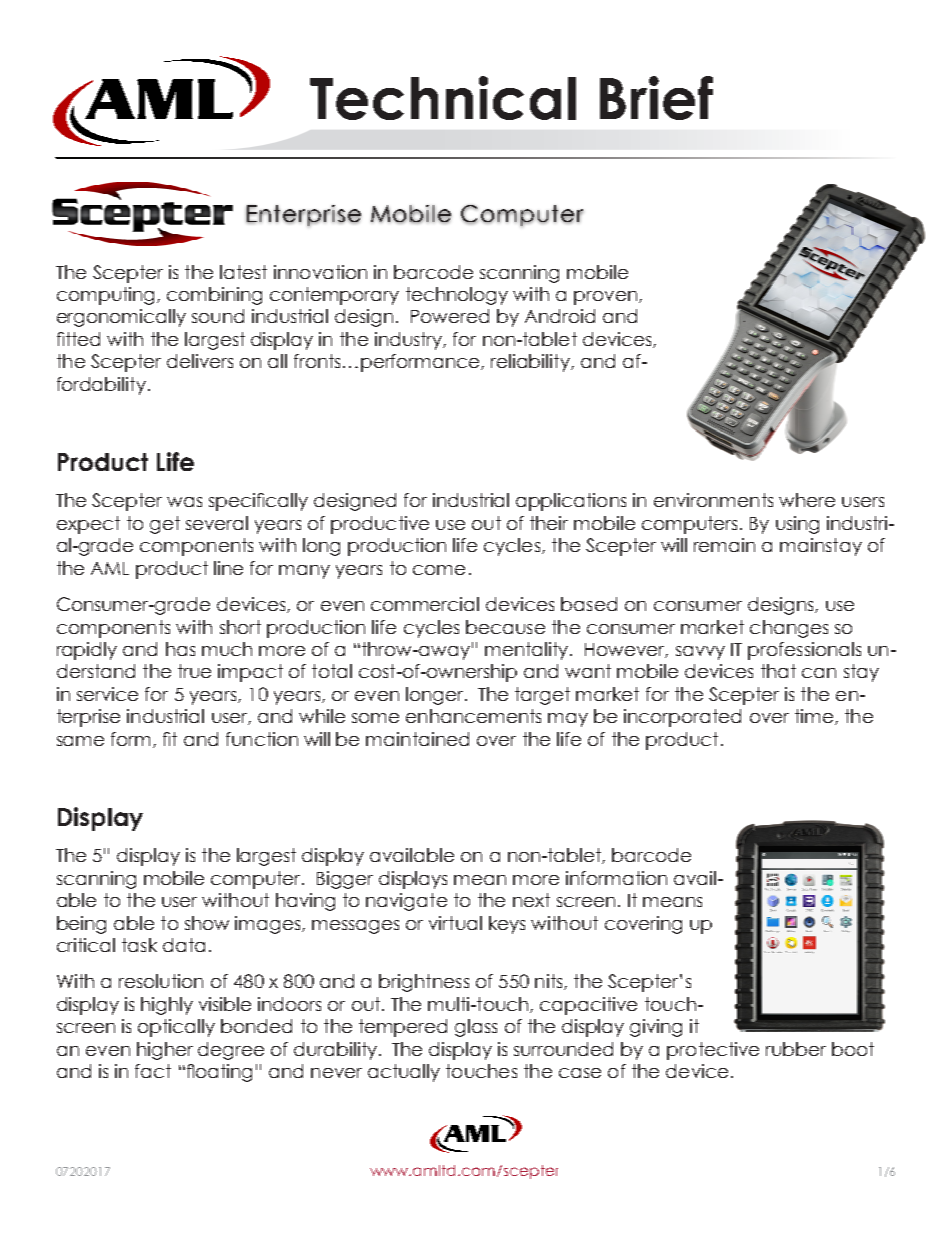 The height and width of the screenshot is (1233, 952). Describe the element at coordinates (439, 570) in the screenshot. I see `come` at that location.
